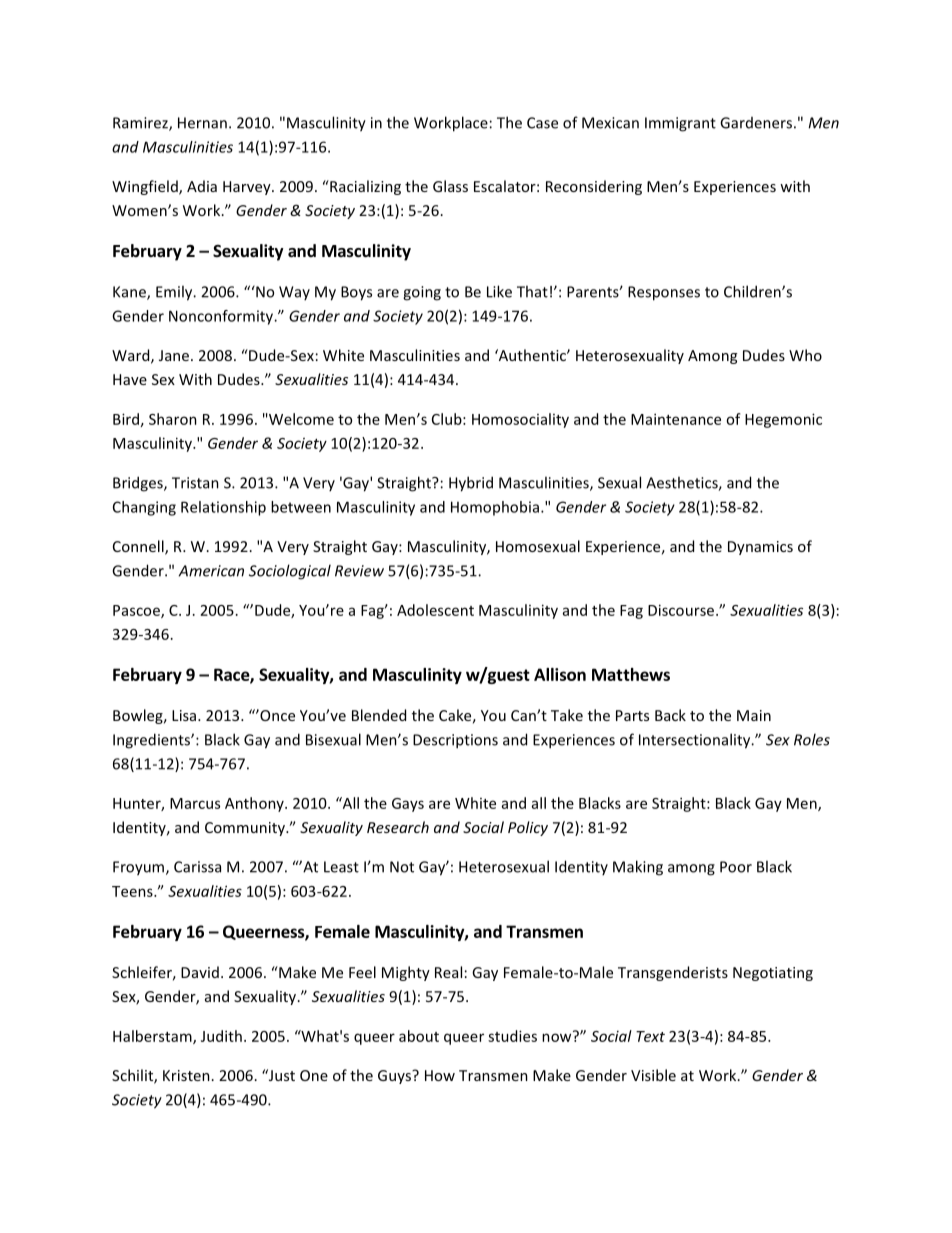 The image size is (952, 1233). I want to click on American, so click(211, 571).
